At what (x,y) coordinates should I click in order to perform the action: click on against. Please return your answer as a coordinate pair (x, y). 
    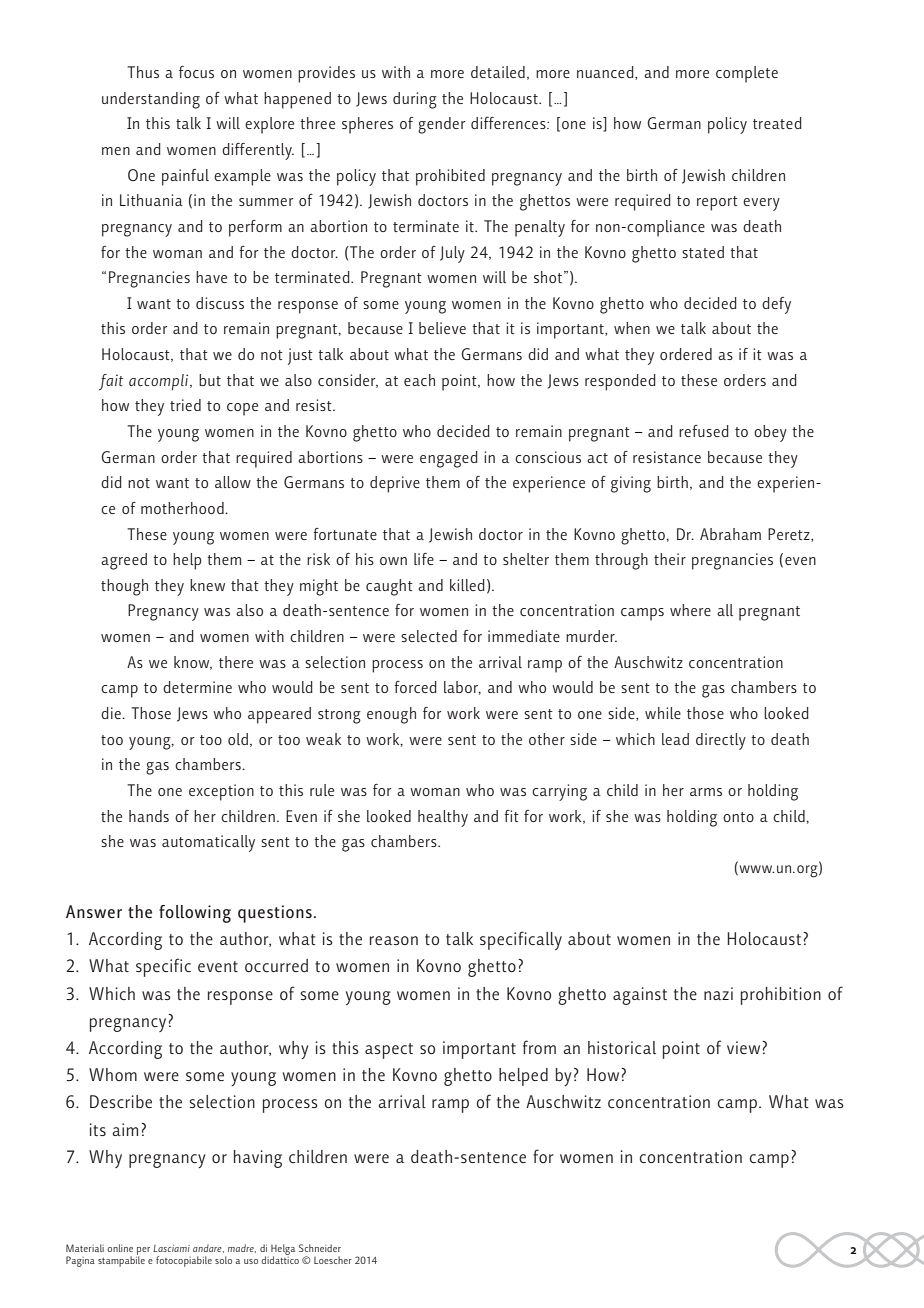
    Looking at the image, I should click on (640, 996).
